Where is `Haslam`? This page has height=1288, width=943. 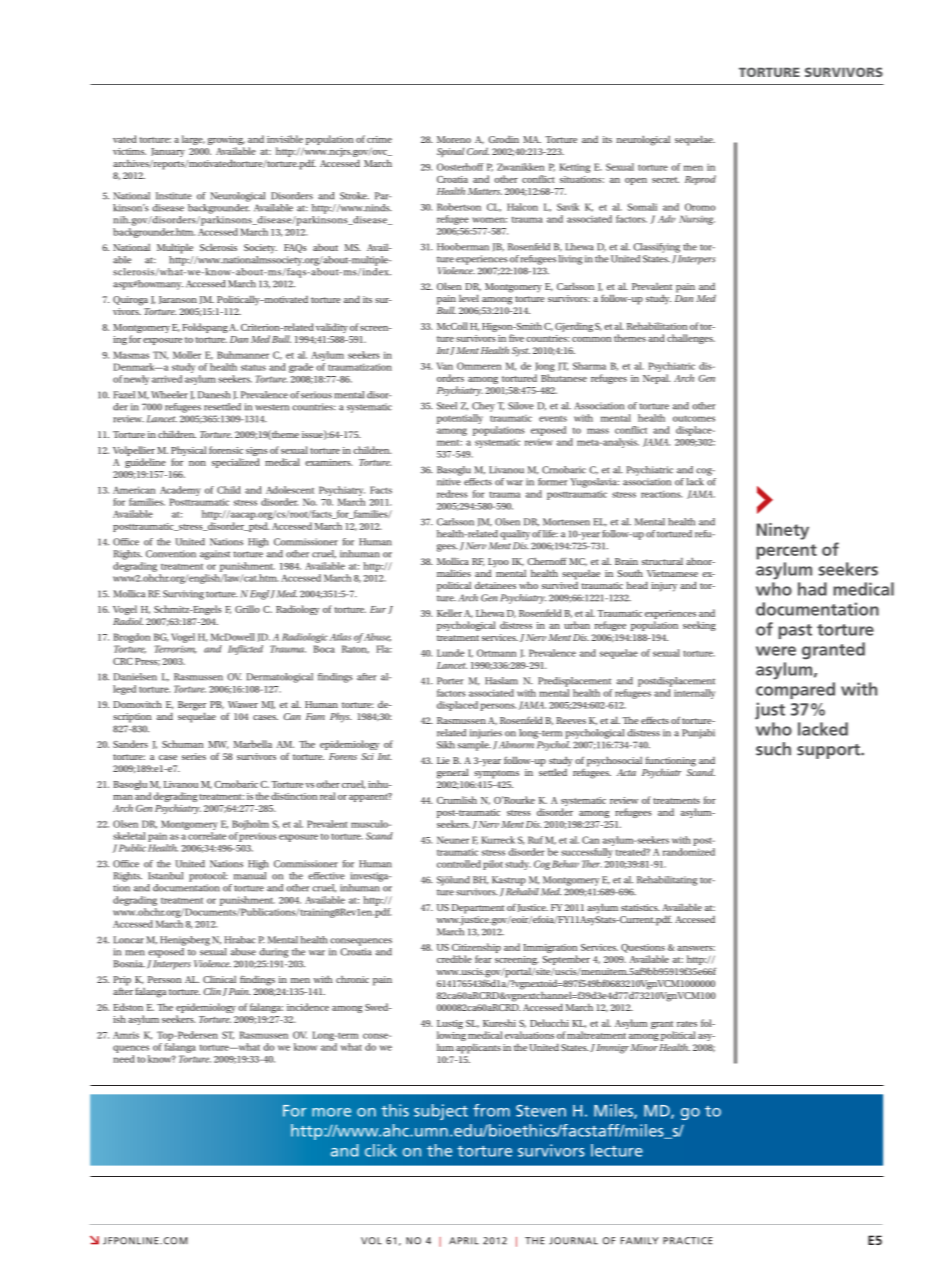
Haslam is located at coordinates (501, 681).
